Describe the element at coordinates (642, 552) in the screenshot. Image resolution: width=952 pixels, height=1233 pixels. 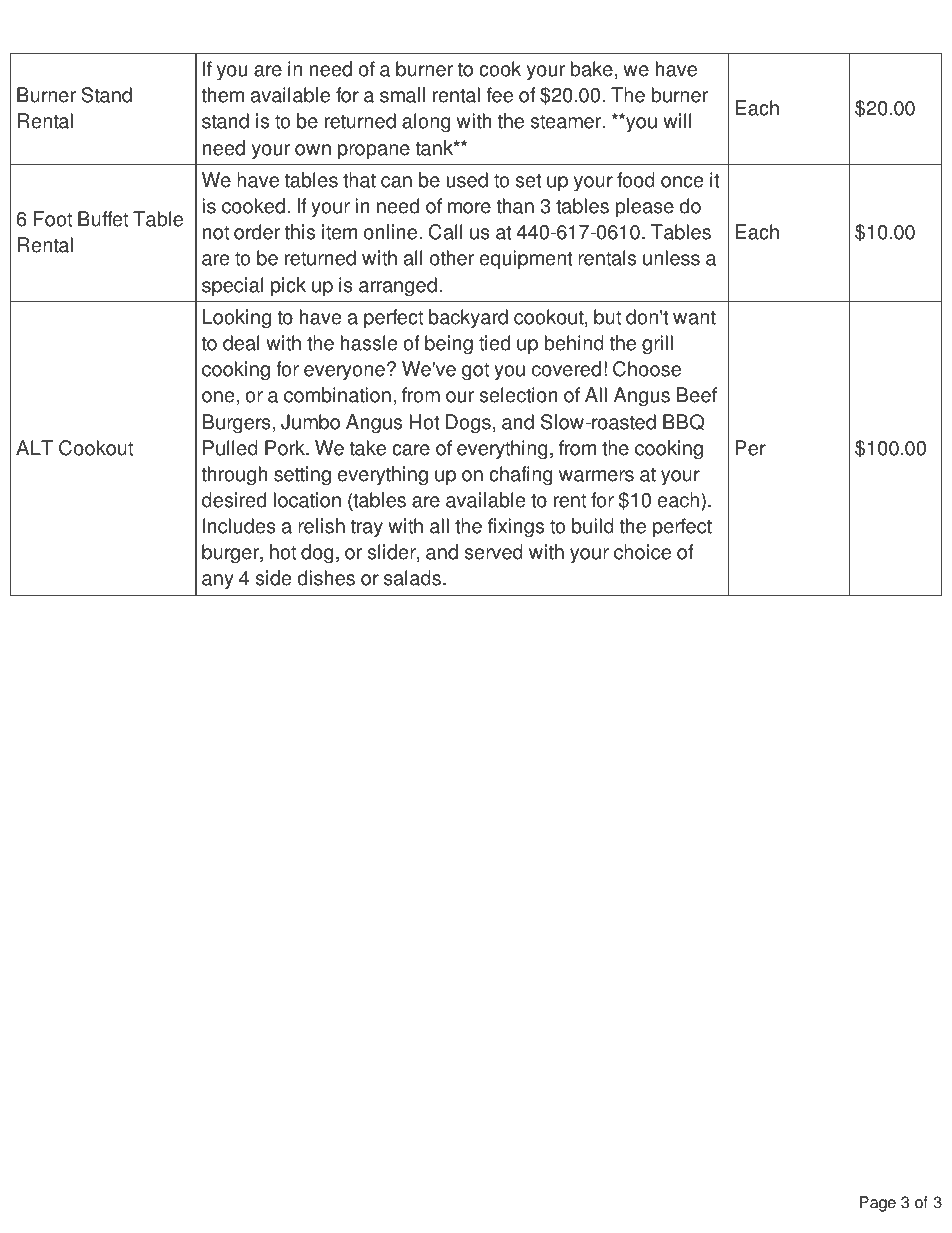
I see `choice` at that location.
